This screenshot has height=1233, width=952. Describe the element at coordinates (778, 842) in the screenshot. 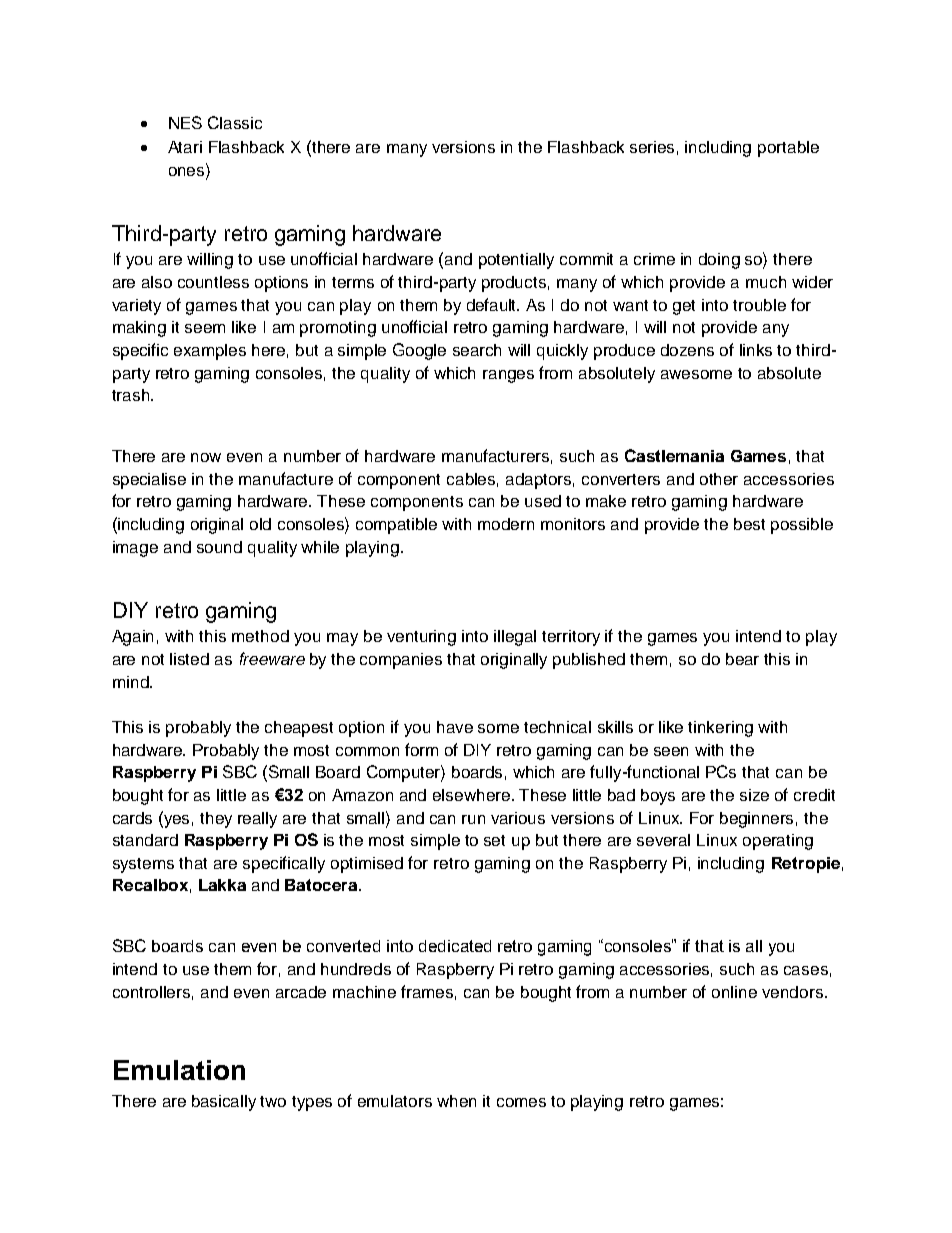

I see `operating` at that location.
